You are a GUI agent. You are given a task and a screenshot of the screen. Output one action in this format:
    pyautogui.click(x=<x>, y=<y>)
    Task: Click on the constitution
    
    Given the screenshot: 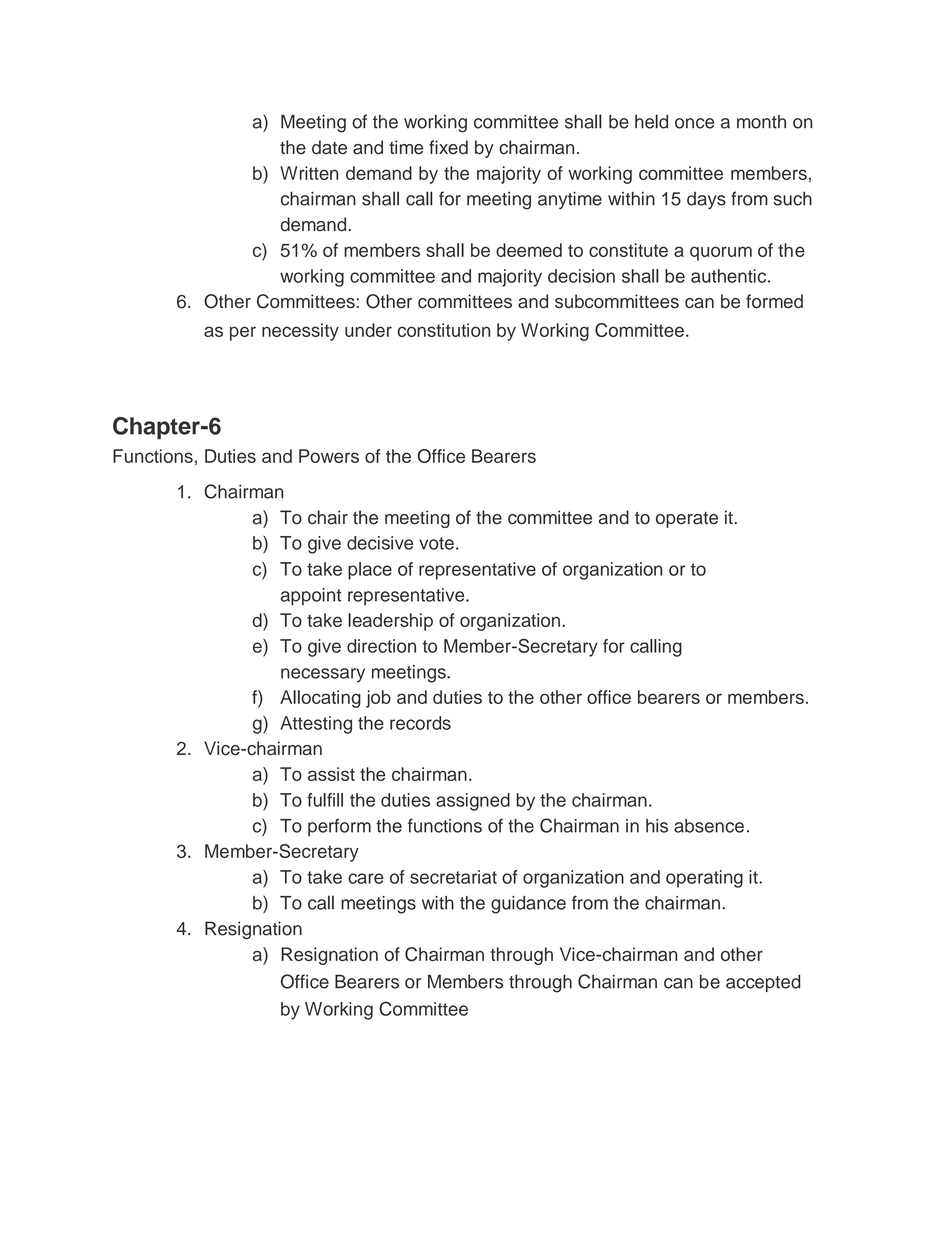 What is the action you would take?
    pyautogui.click(x=444, y=330)
